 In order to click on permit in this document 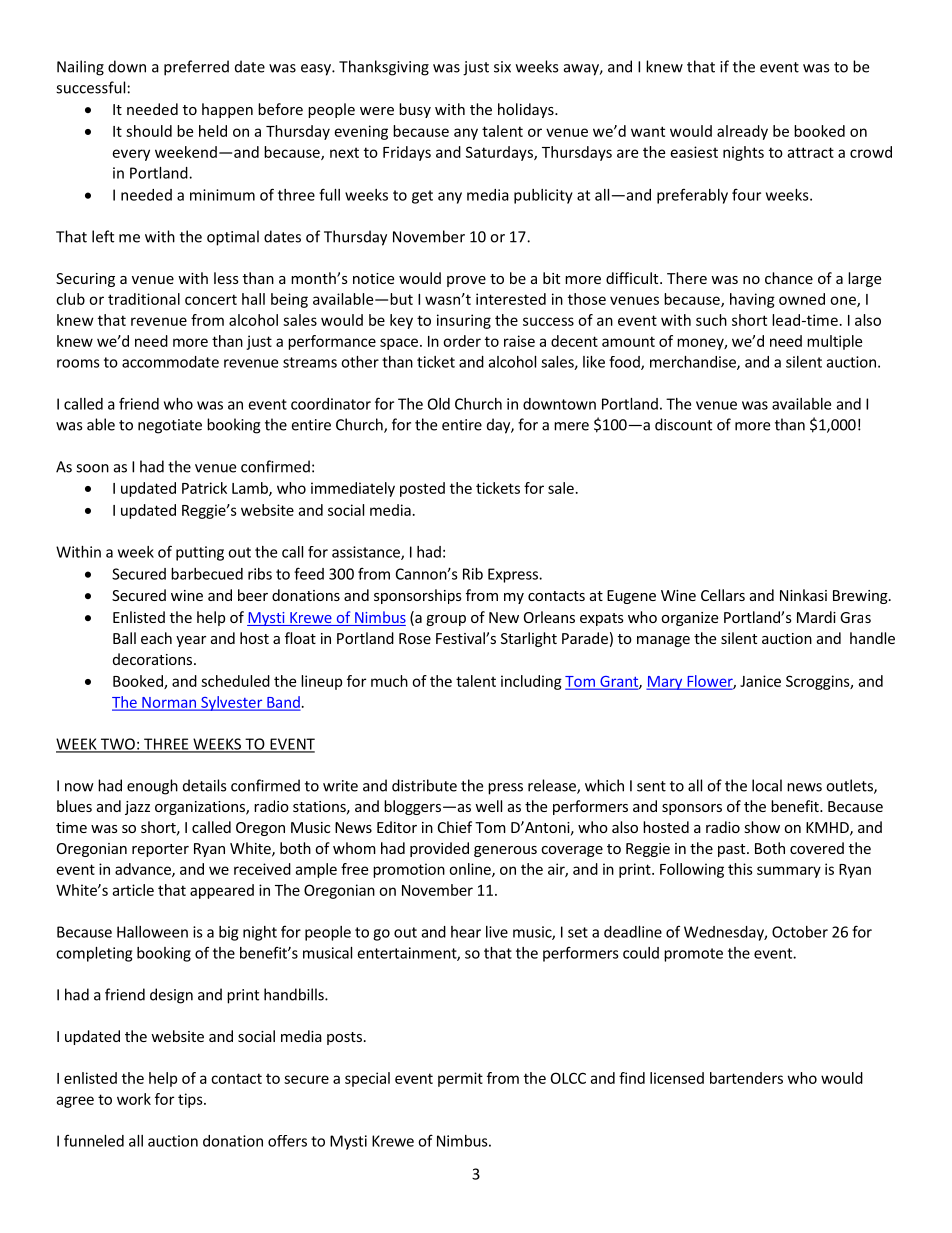, I will do `click(460, 1079)`.
